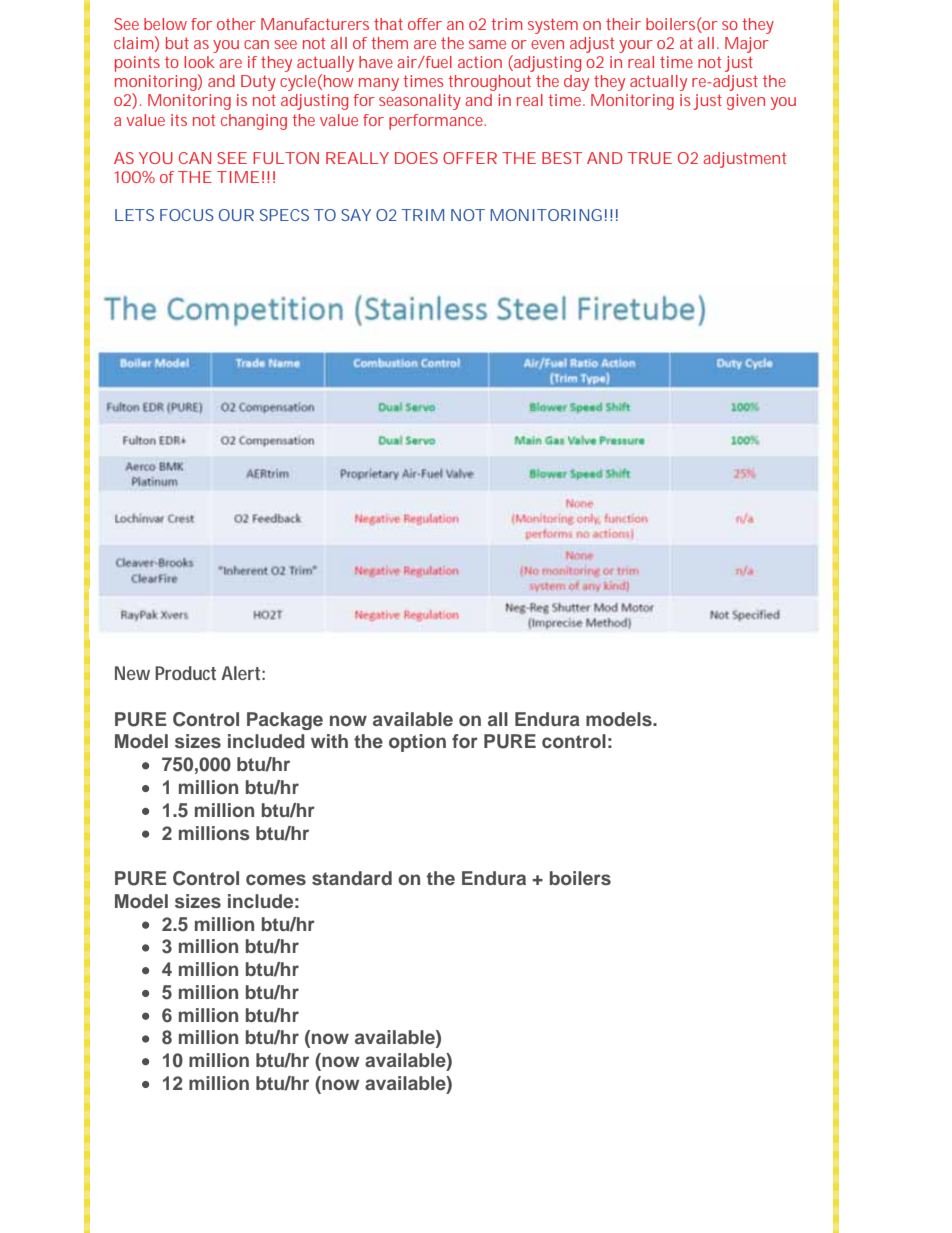 The width and height of the screenshot is (952, 1233). Describe the element at coordinates (480, 62) in the screenshot. I see `action` at that location.
